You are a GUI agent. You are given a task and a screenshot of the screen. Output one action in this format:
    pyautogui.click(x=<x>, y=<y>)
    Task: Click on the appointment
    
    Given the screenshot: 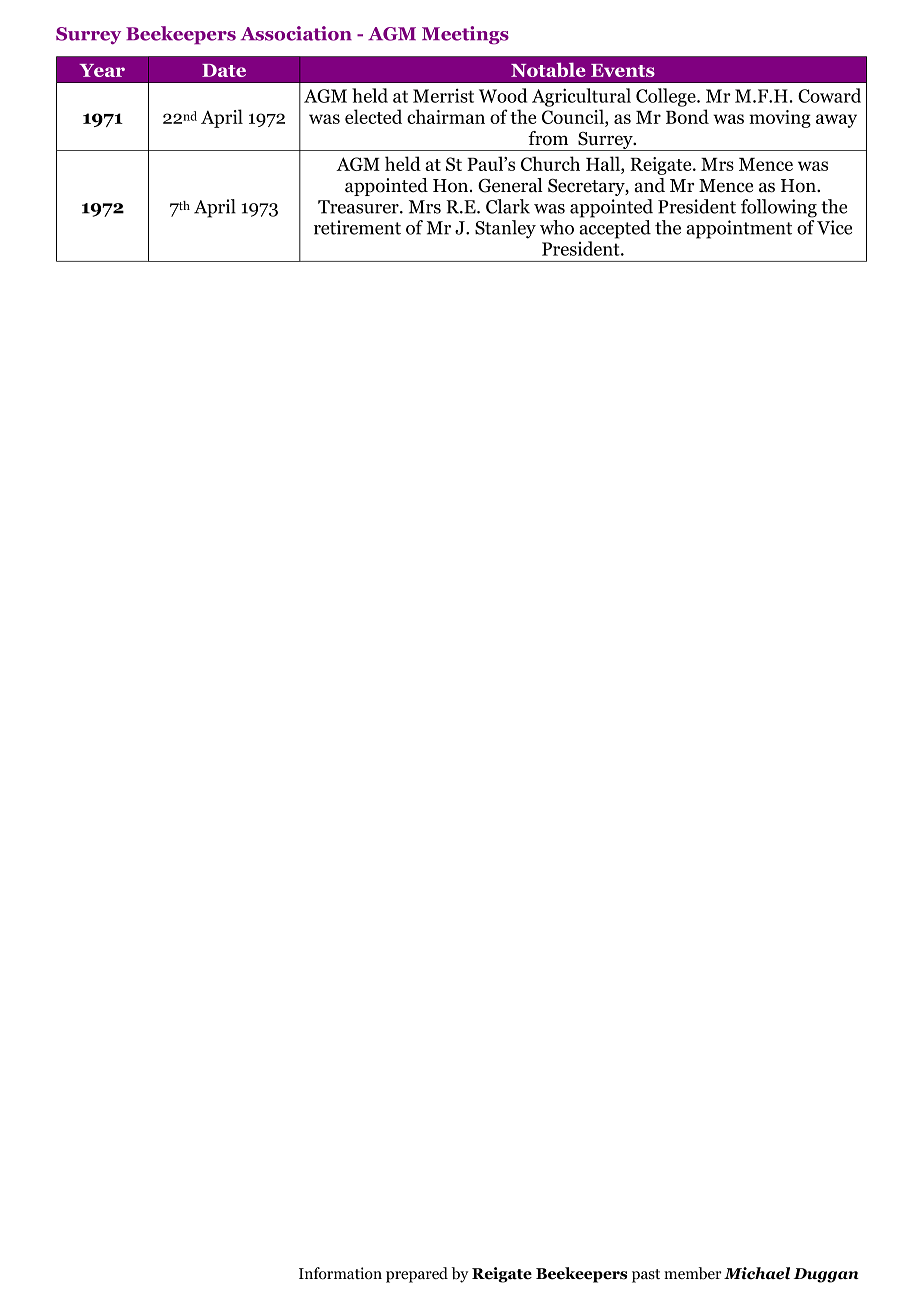 What is the action you would take?
    pyautogui.click(x=739, y=229)
